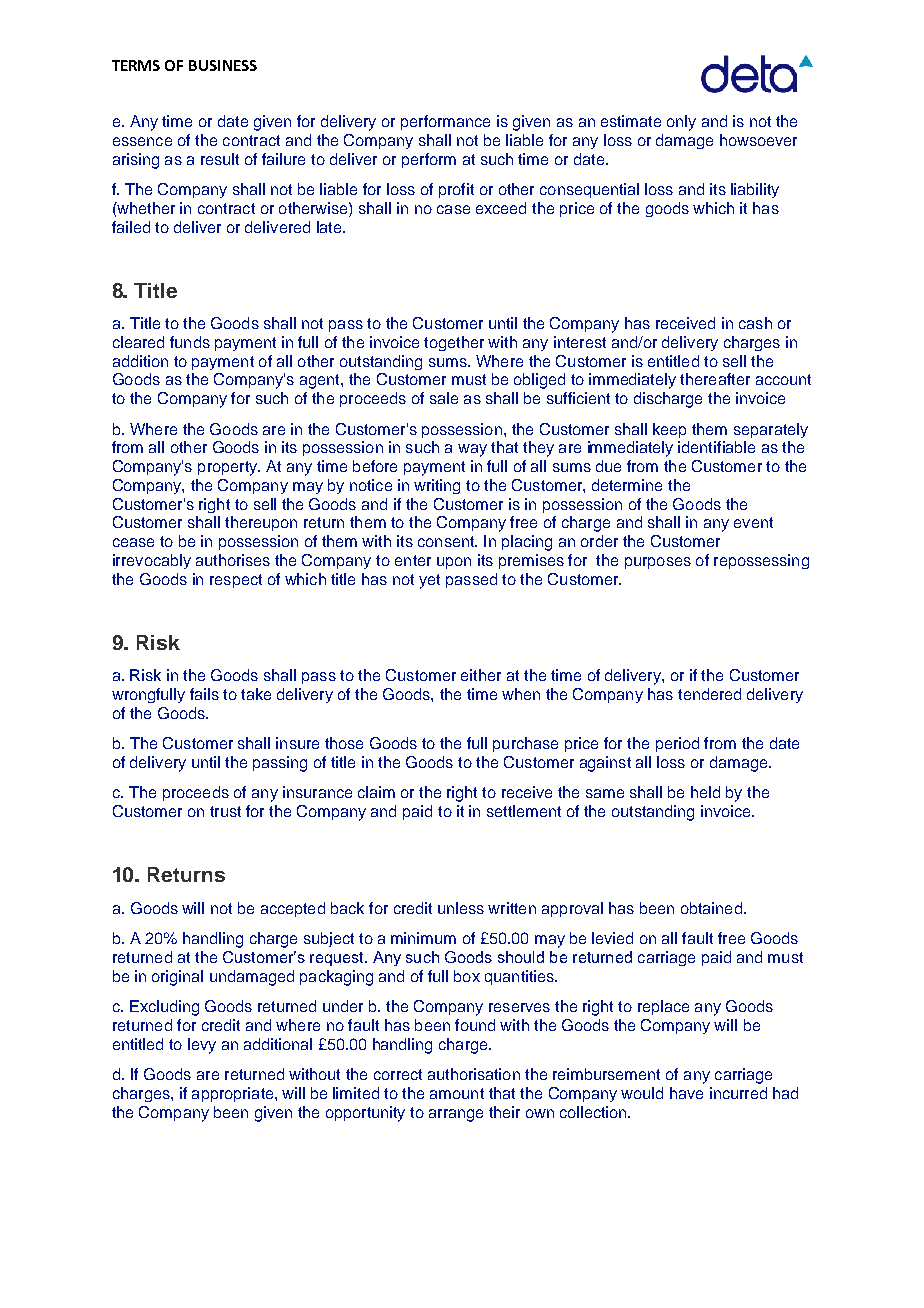  What do you see at coordinates (472, 450) in the screenshot?
I see `way` at bounding box center [472, 450].
